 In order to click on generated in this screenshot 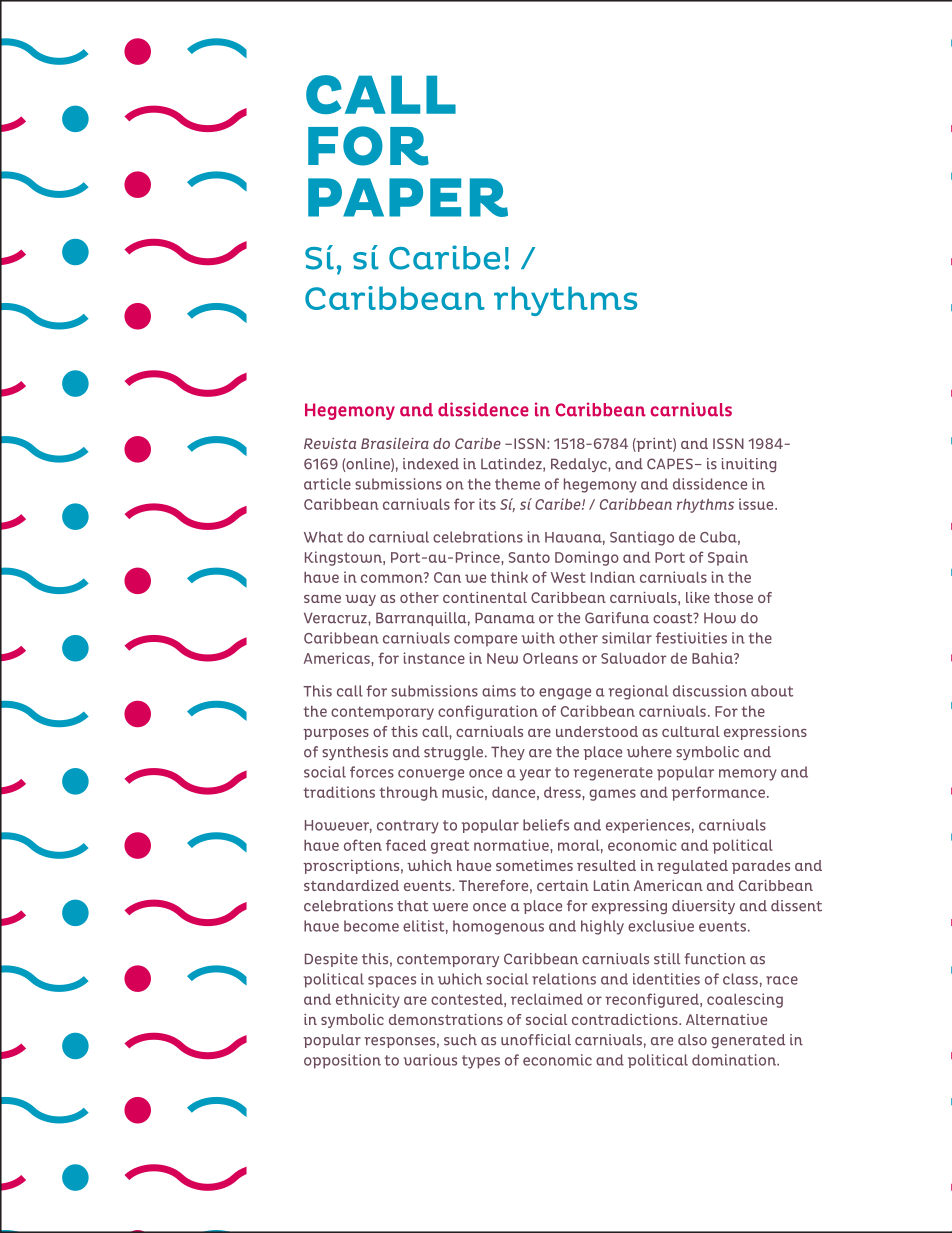, I will do `click(748, 1041)`.
